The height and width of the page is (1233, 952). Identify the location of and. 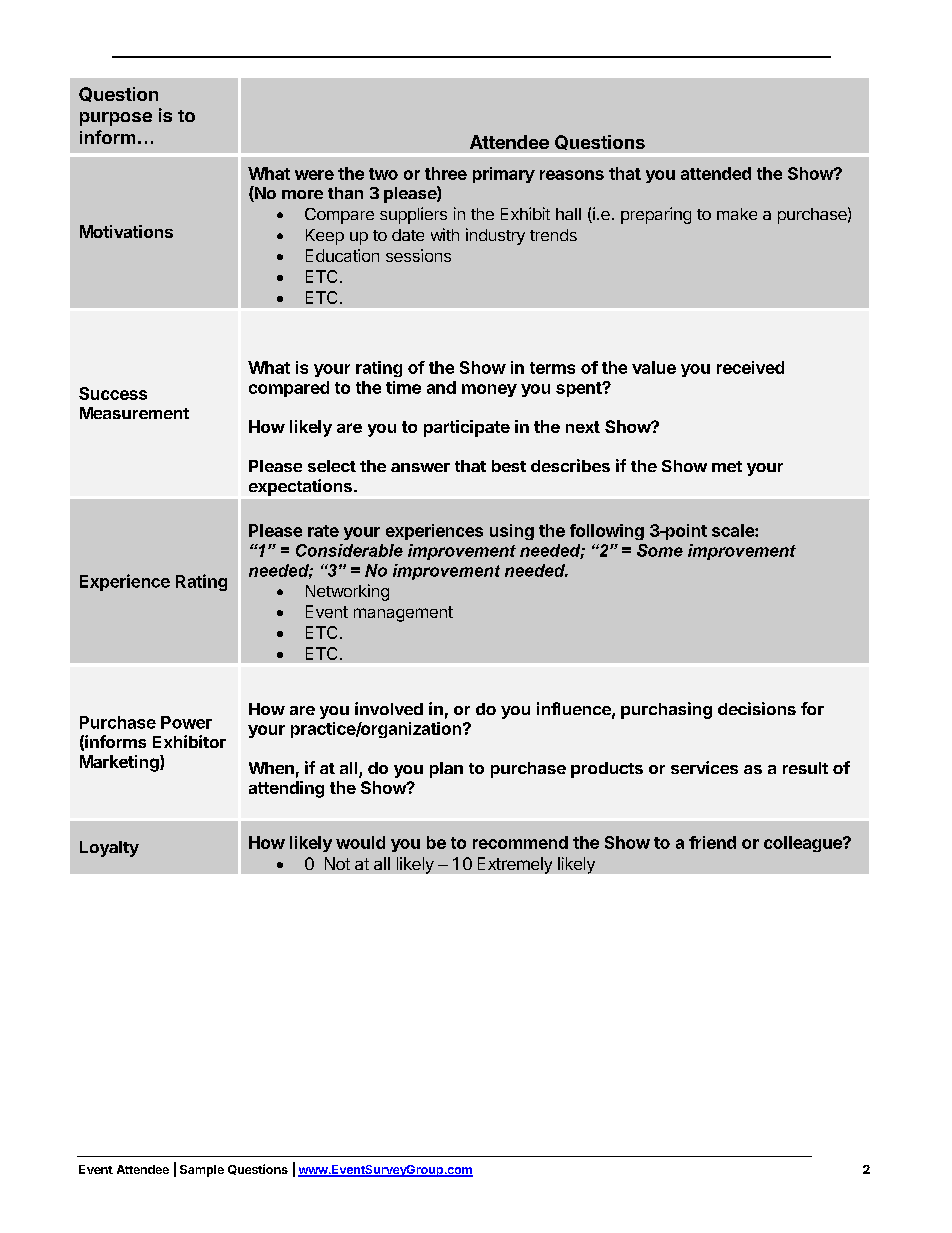
(441, 387).
